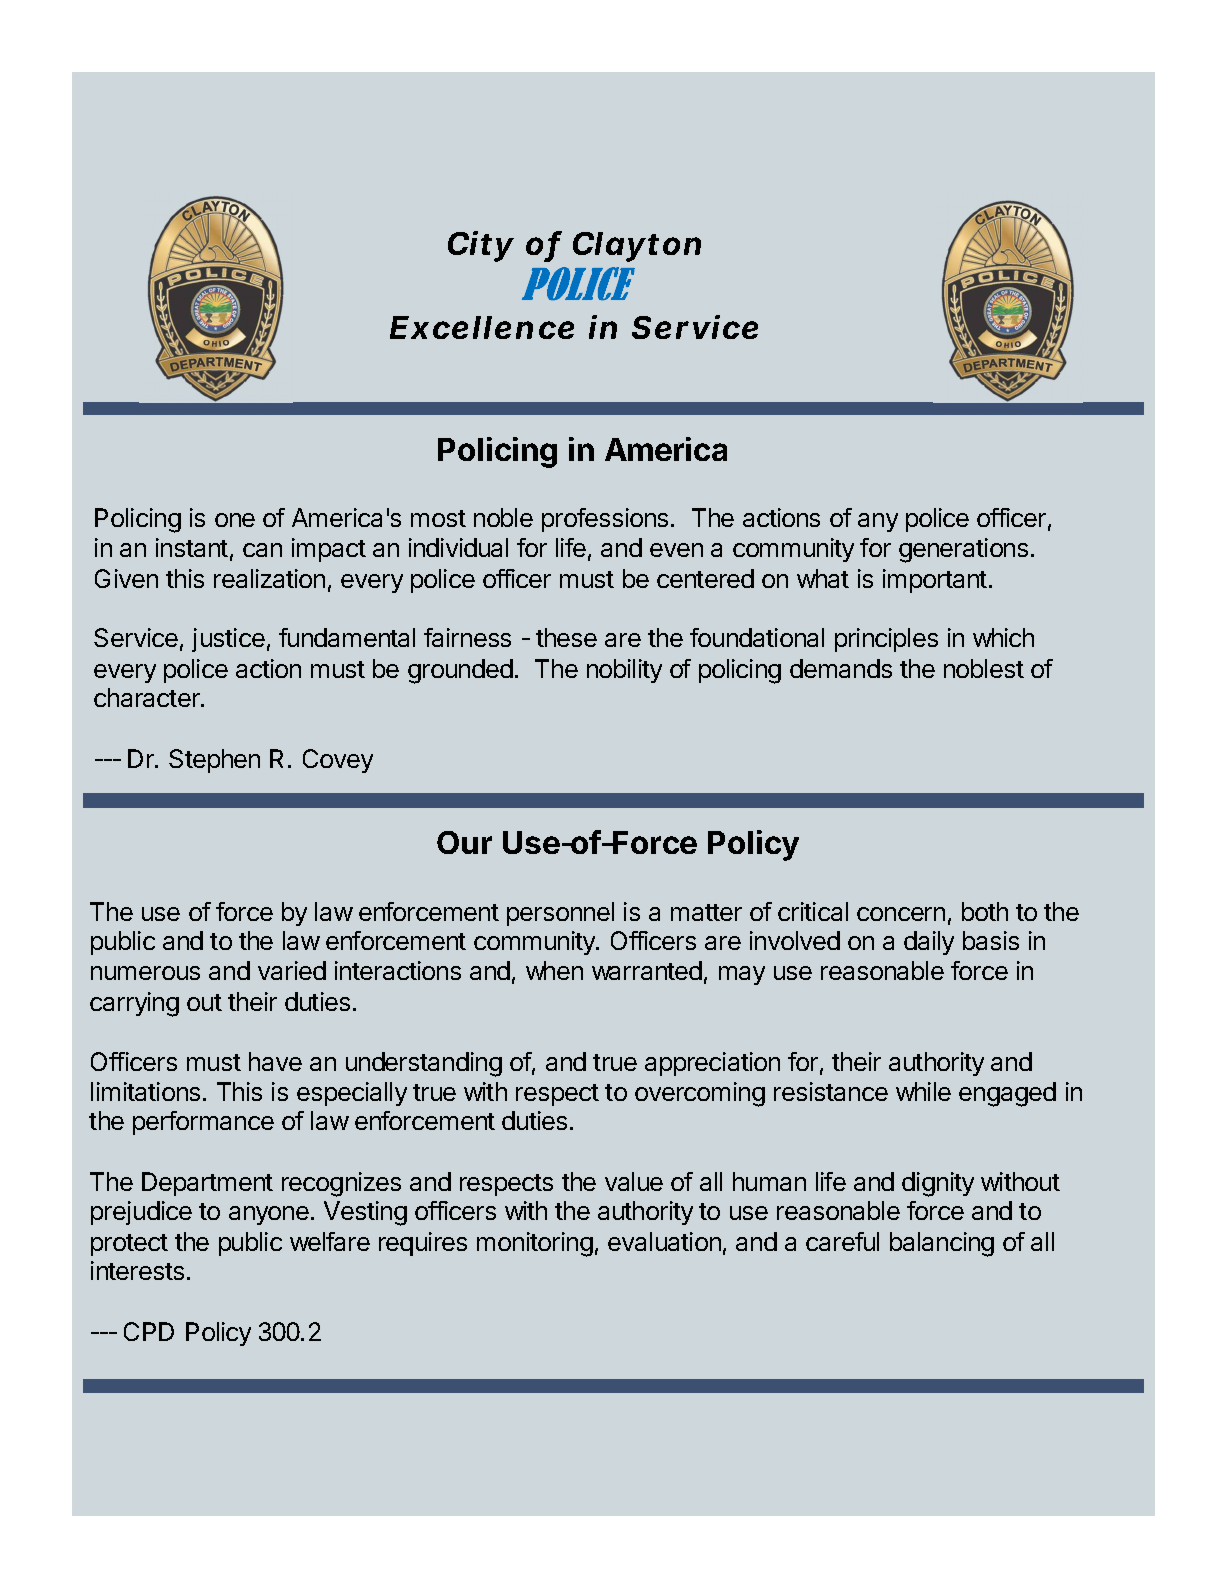 Image resolution: width=1227 pixels, height=1588 pixels. I want to click on monitoring, so click(535, 1244).
